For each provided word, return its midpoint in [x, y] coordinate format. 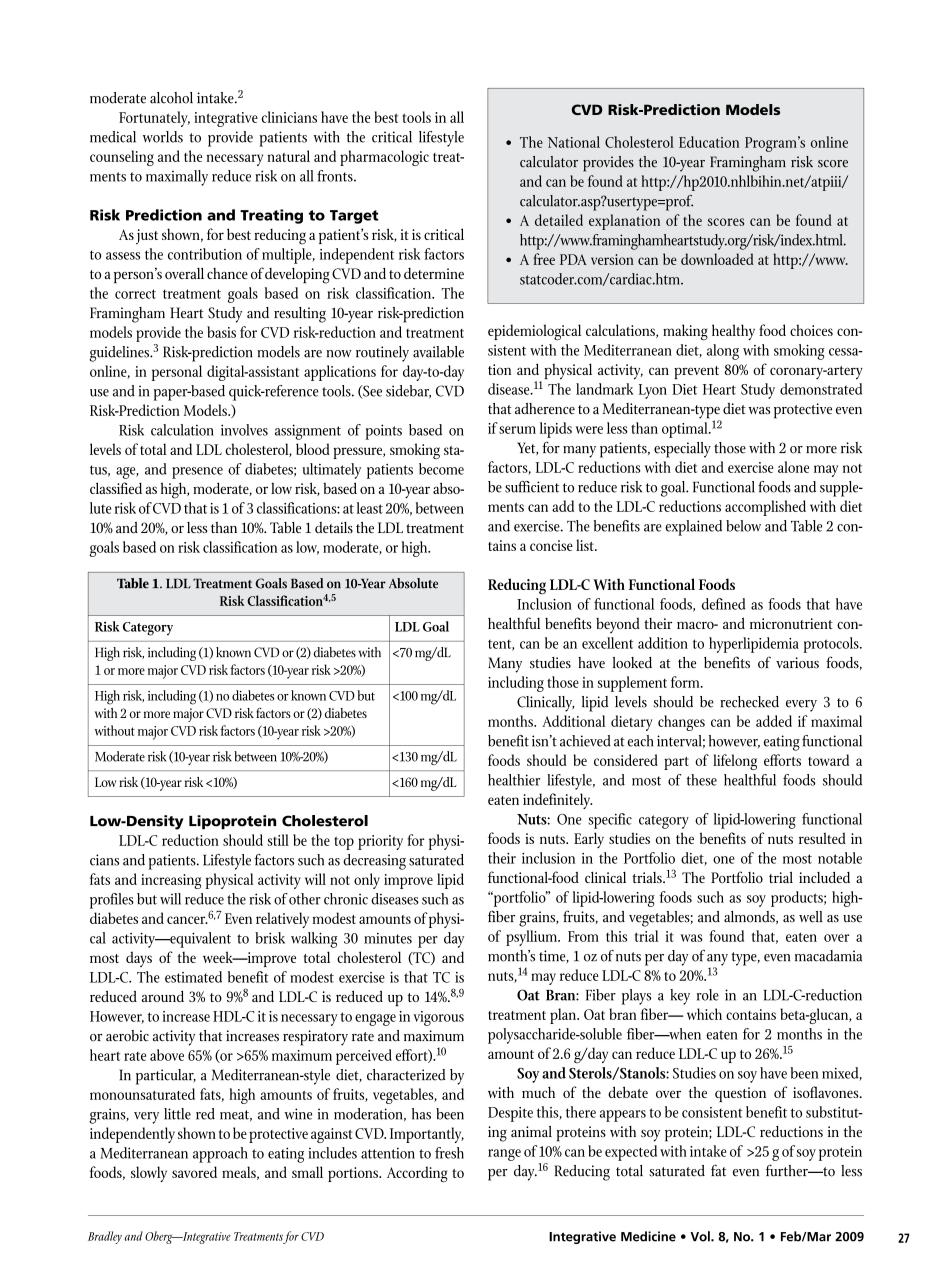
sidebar [408, 392]
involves [244, 430]
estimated [193, 977]
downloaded [717, 259]
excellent [607, 643]
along [723, 352]
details [334, 527]
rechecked [749, 702]
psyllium [532, 938]
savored [194, 1172]
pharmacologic [384, 158]
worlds [163, 137]
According [417, 1174]
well [811, 917]
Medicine [648, 1236]
